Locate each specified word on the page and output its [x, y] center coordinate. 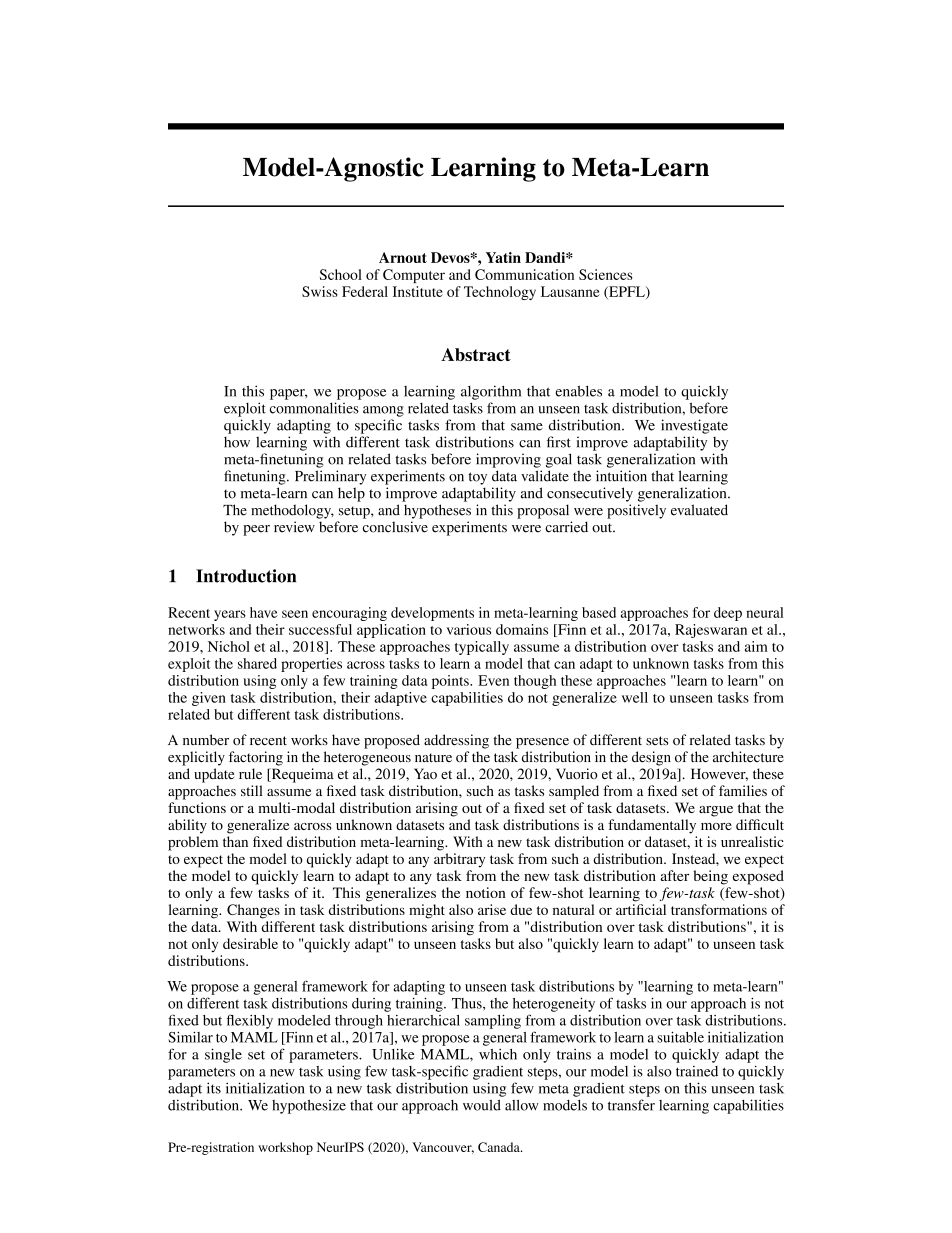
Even [493, 680]
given [209, 699]
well [635, 697]
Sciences [605, 274]
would [482, 1105]
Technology [500, 293]
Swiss [320, 291]
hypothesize [309, 1107]
